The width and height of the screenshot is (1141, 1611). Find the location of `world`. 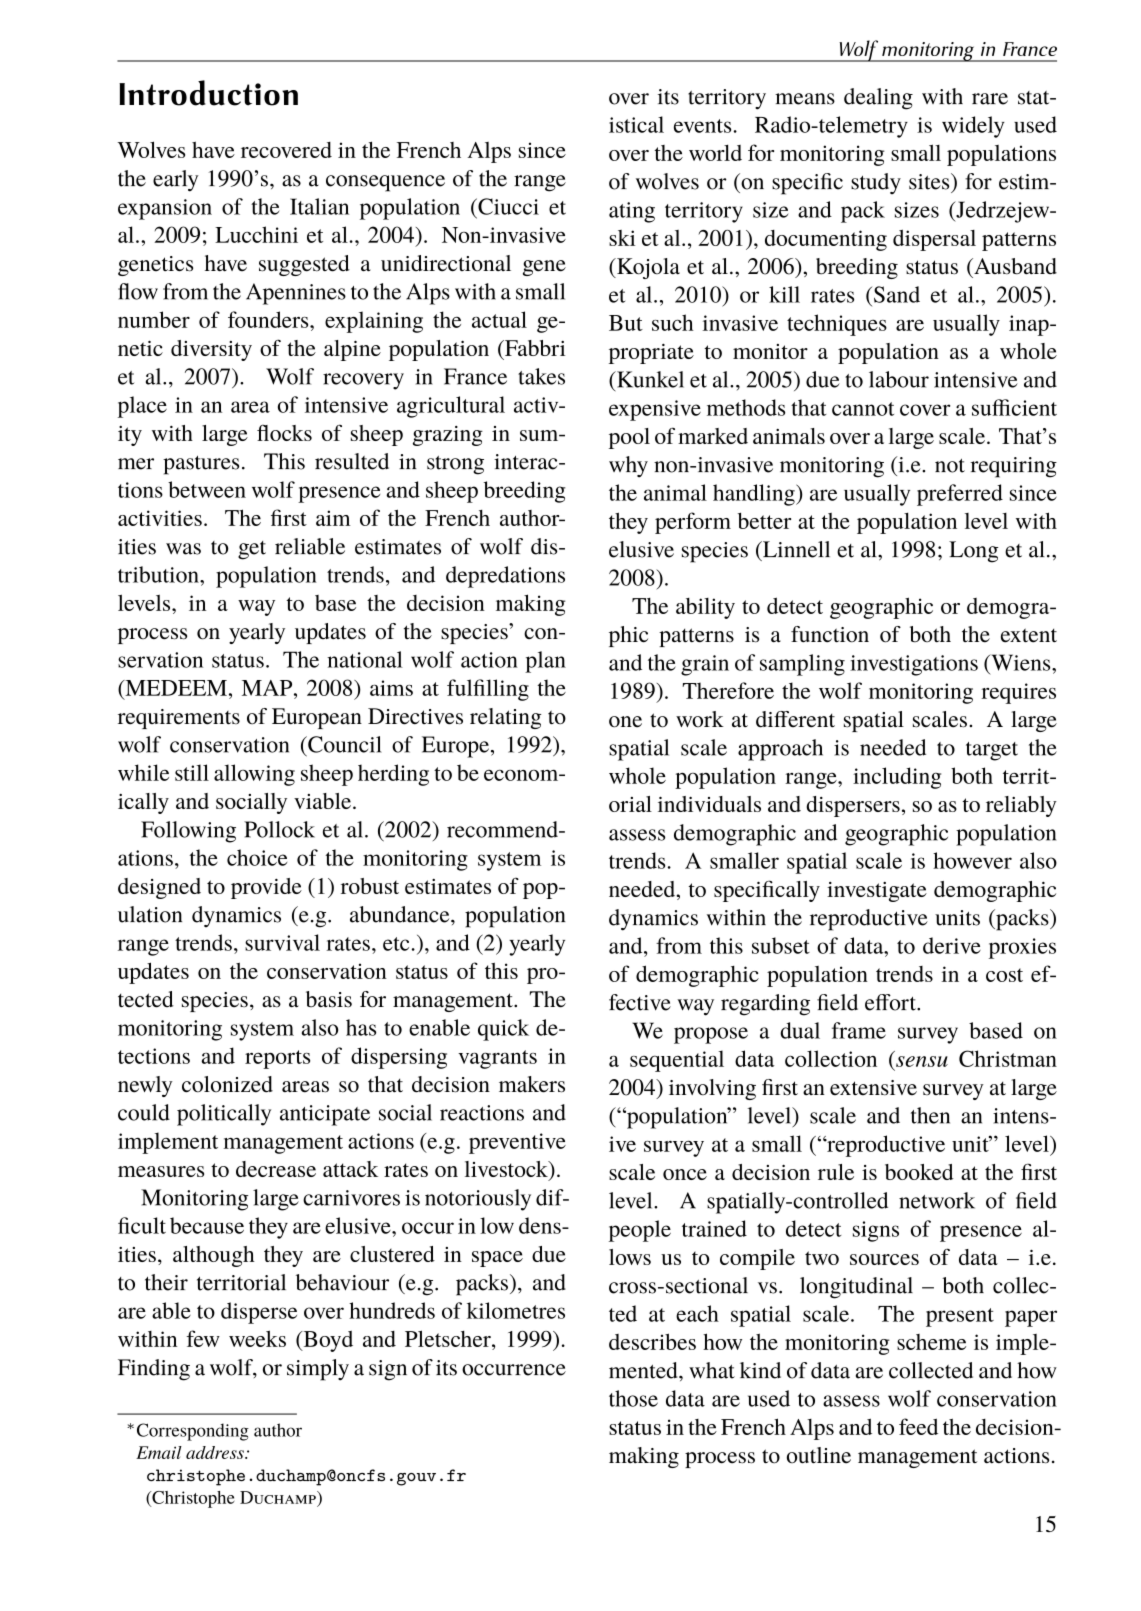

world is located at coordinates (715, 152).
